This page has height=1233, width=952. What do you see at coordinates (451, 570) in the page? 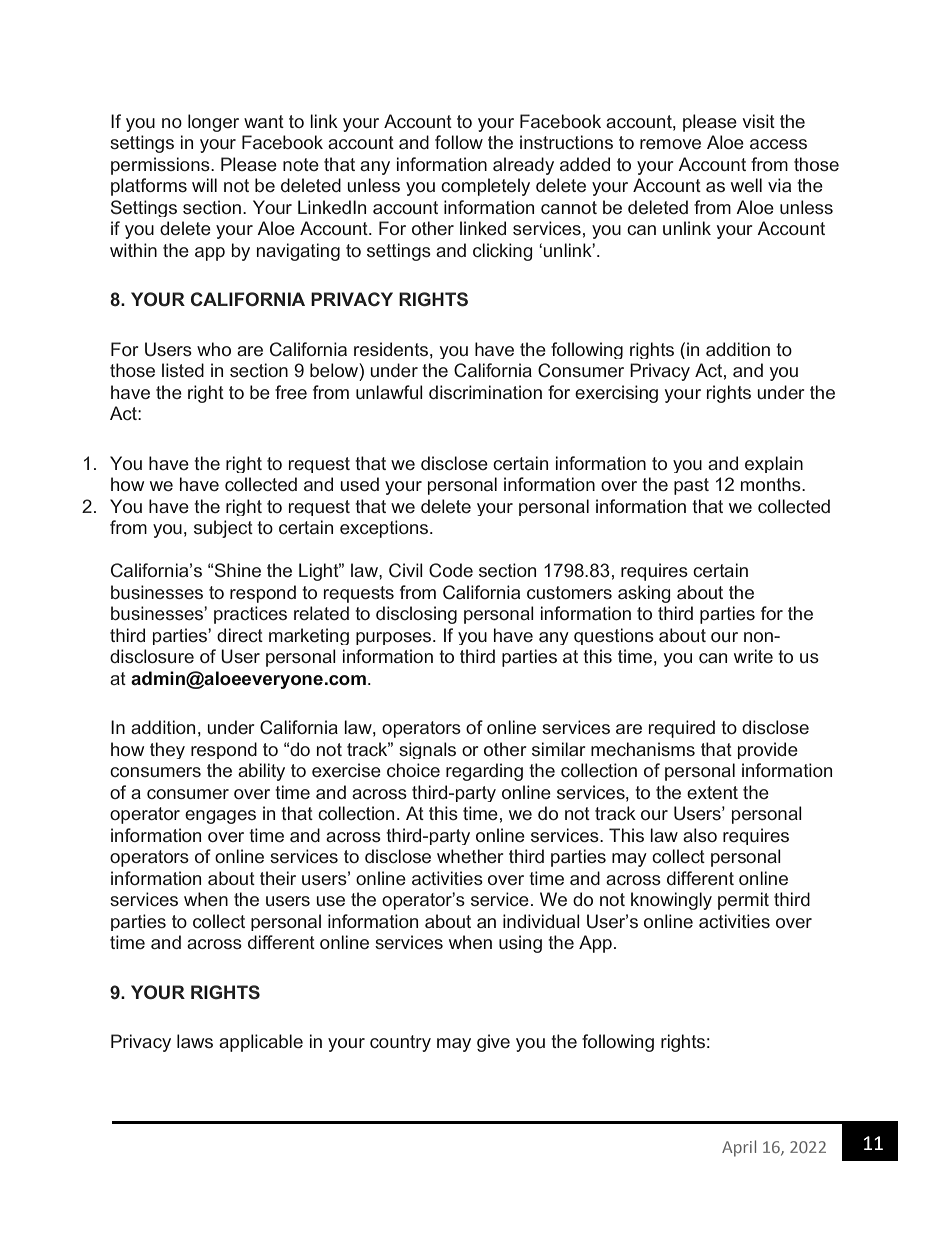
I see `Code` at bounding box center [451, 570].
